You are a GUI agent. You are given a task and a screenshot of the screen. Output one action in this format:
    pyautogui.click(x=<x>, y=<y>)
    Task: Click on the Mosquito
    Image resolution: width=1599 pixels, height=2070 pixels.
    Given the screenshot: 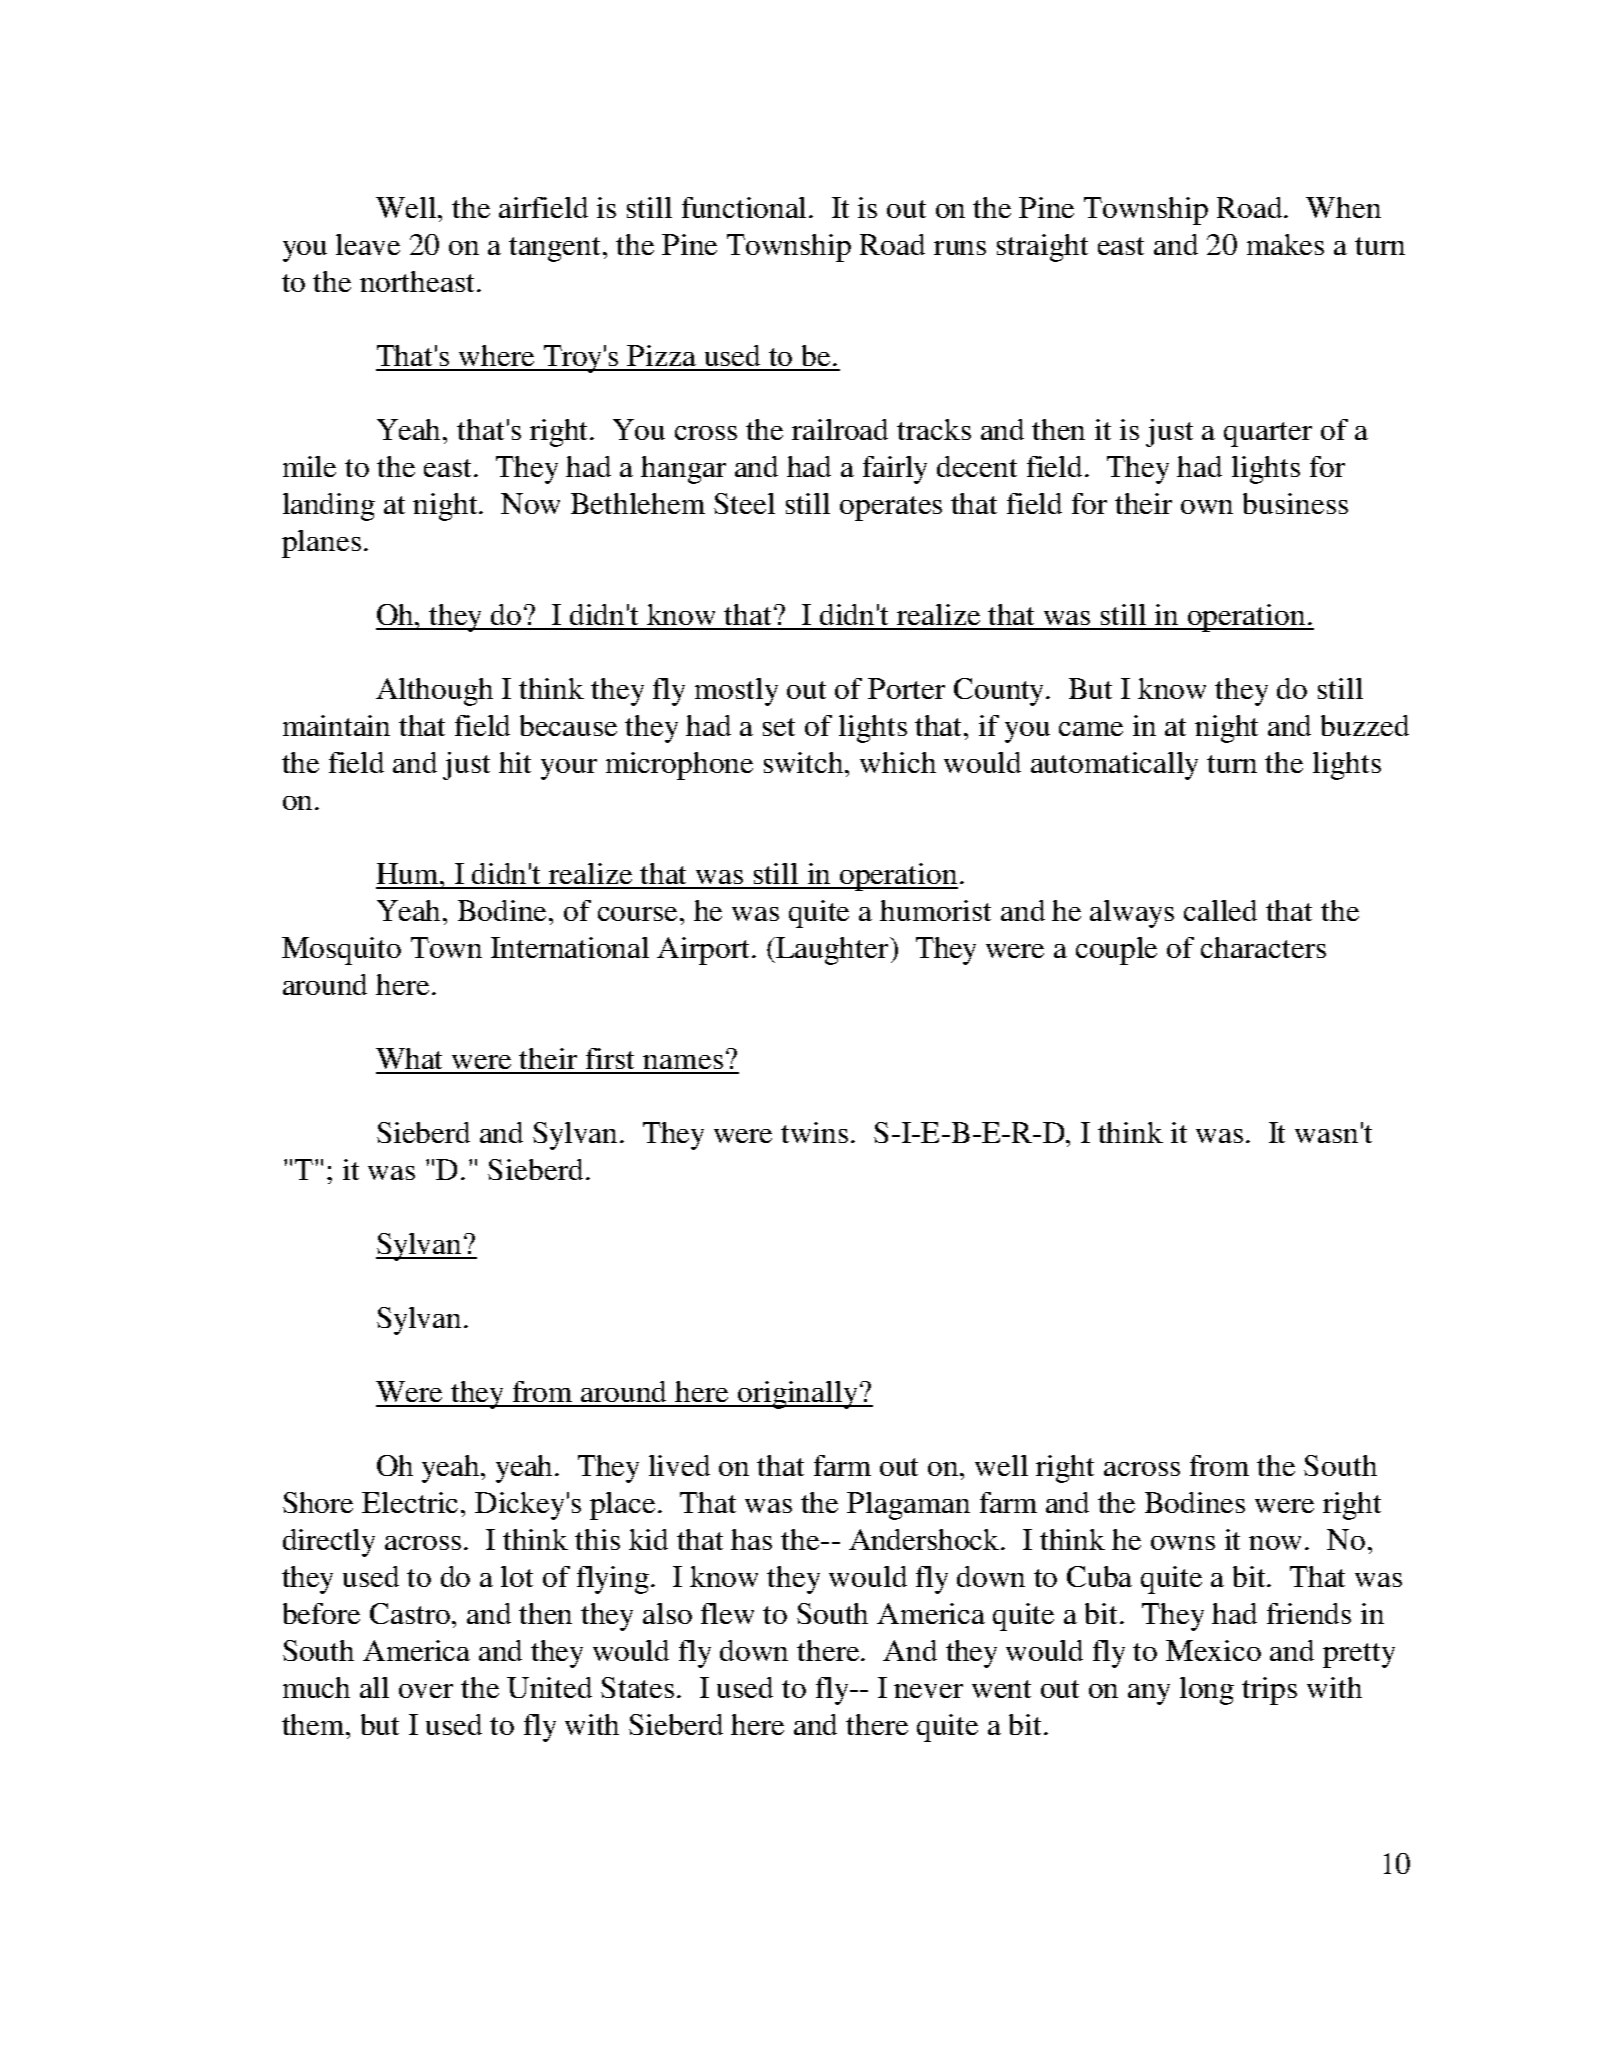 What is the action you would take?
    pyautogui.click(x=341, y=951)
